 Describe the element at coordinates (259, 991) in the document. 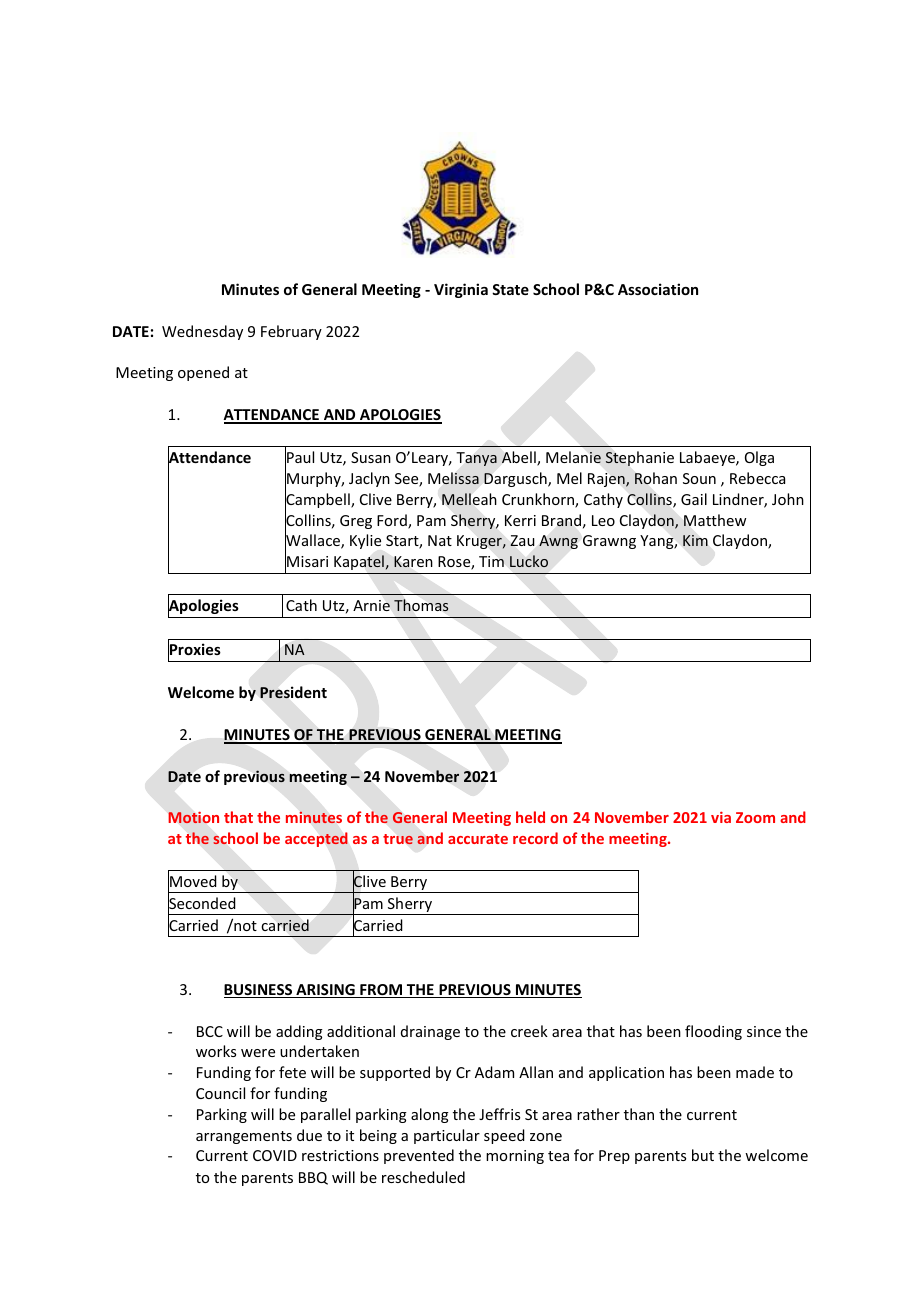

I see `BUSINESS` at that location.
